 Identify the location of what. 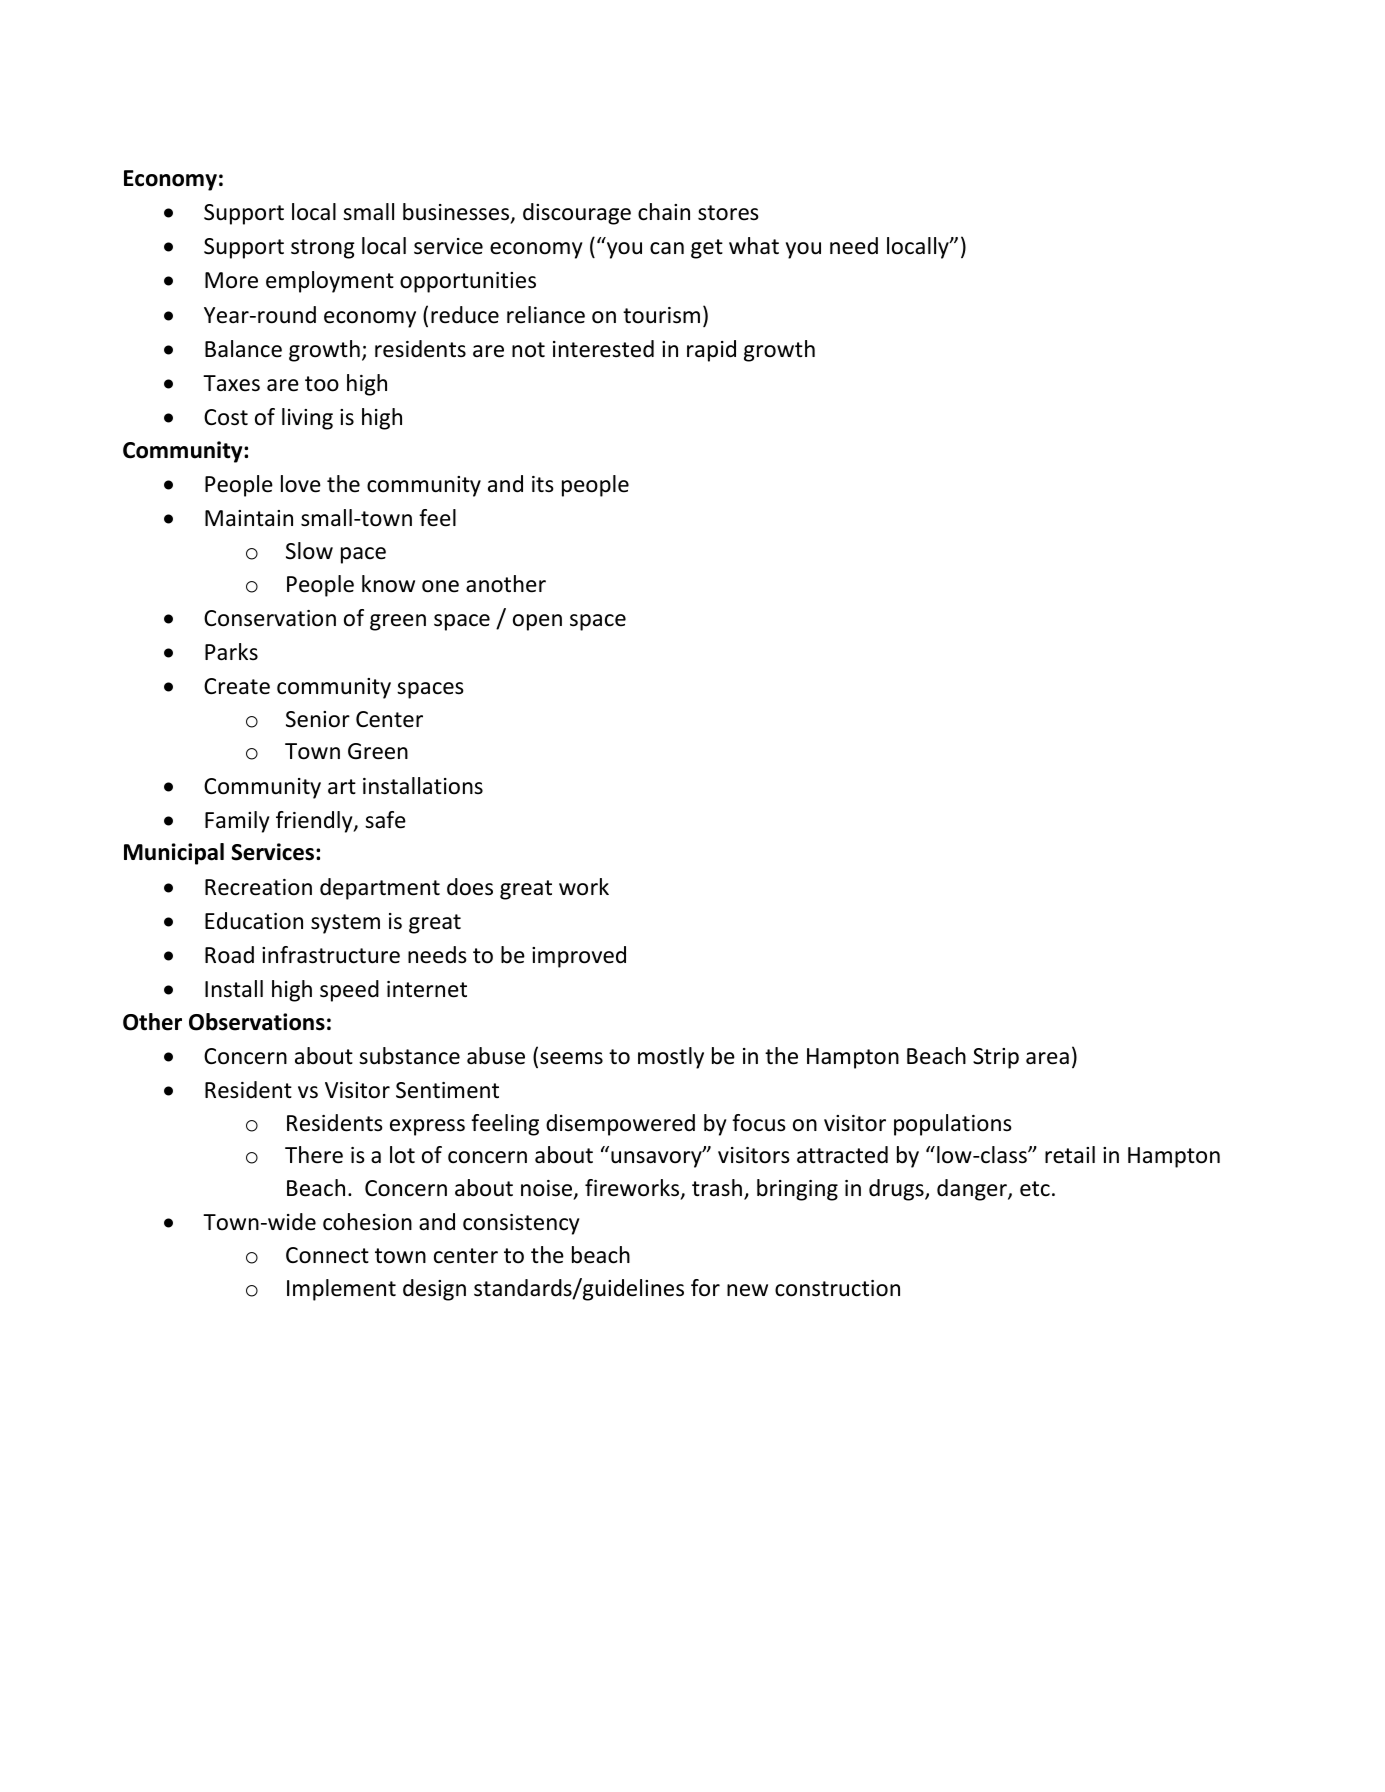
(754, 246).
